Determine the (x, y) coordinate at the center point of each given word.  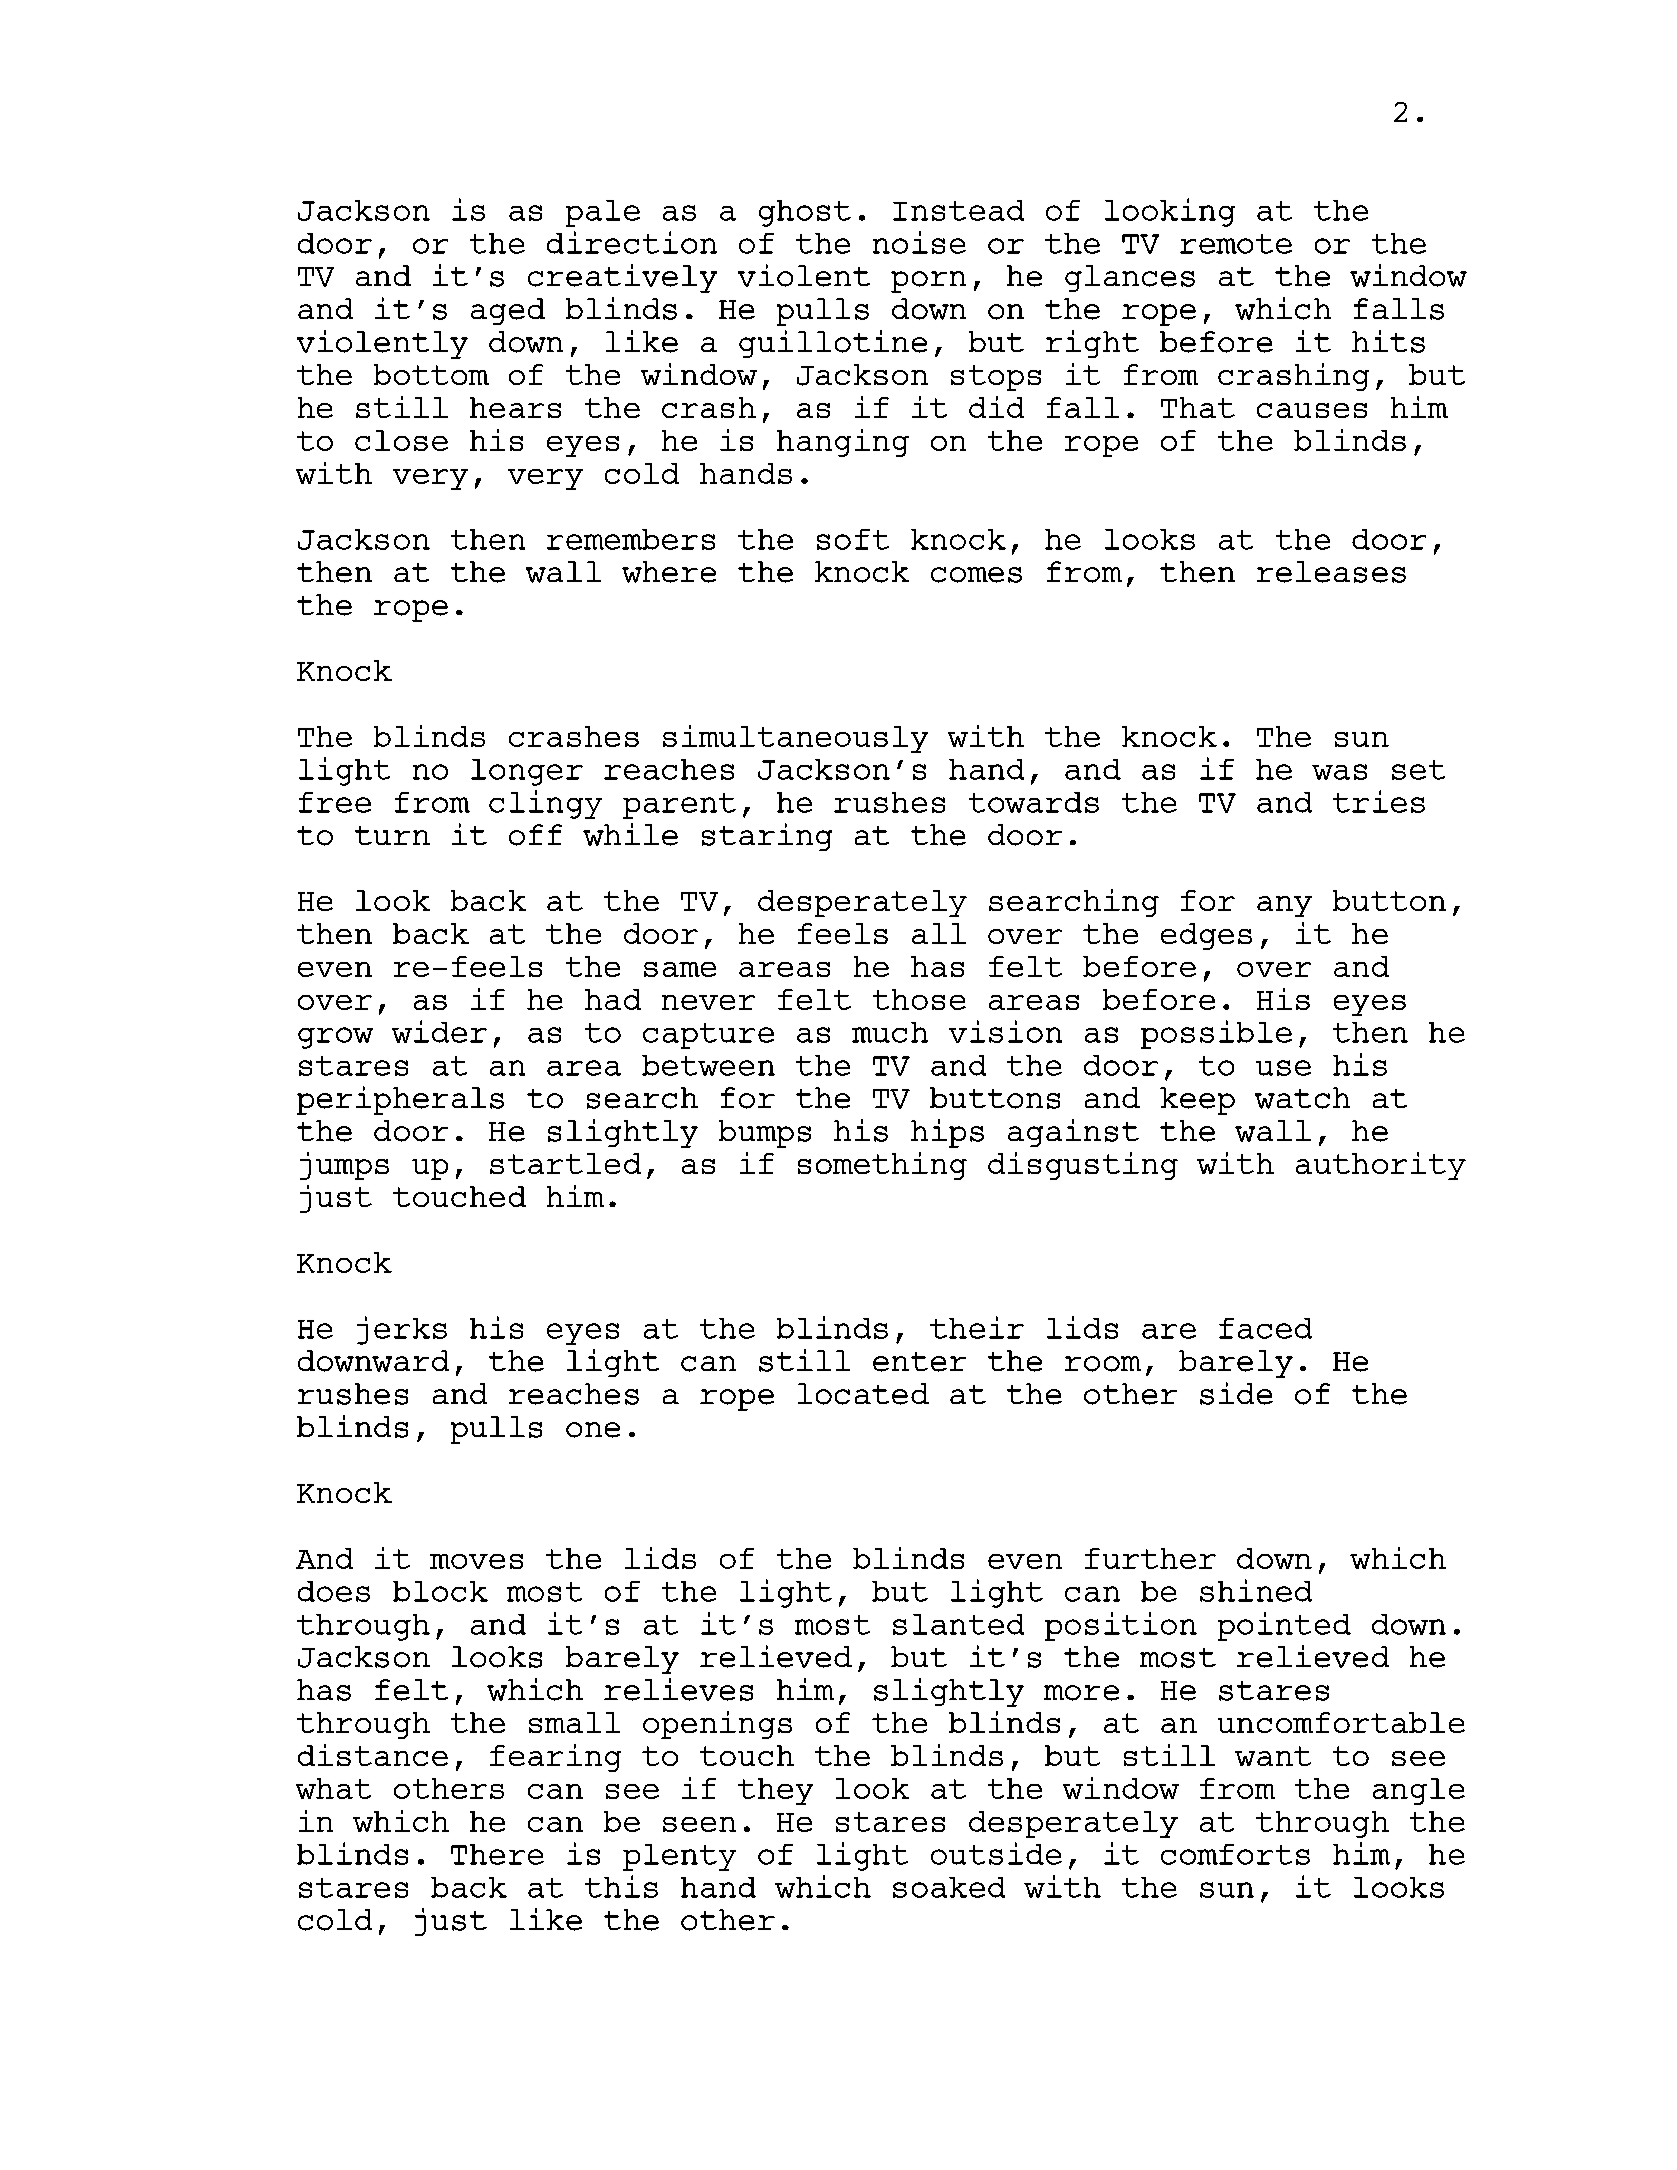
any (1284, 906)
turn (392, 835)
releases (1331, 572)
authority (1381, 1166)
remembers (631, 539)
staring (767, 837)
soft (853, 539)
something (882, 1166)
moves (476, 1561)
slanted (958, 1624)
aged (508, 311)
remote (1236, 244)
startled (565, 1163)
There (497, 1854)
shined (1256, 1590)
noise (919, 242)
